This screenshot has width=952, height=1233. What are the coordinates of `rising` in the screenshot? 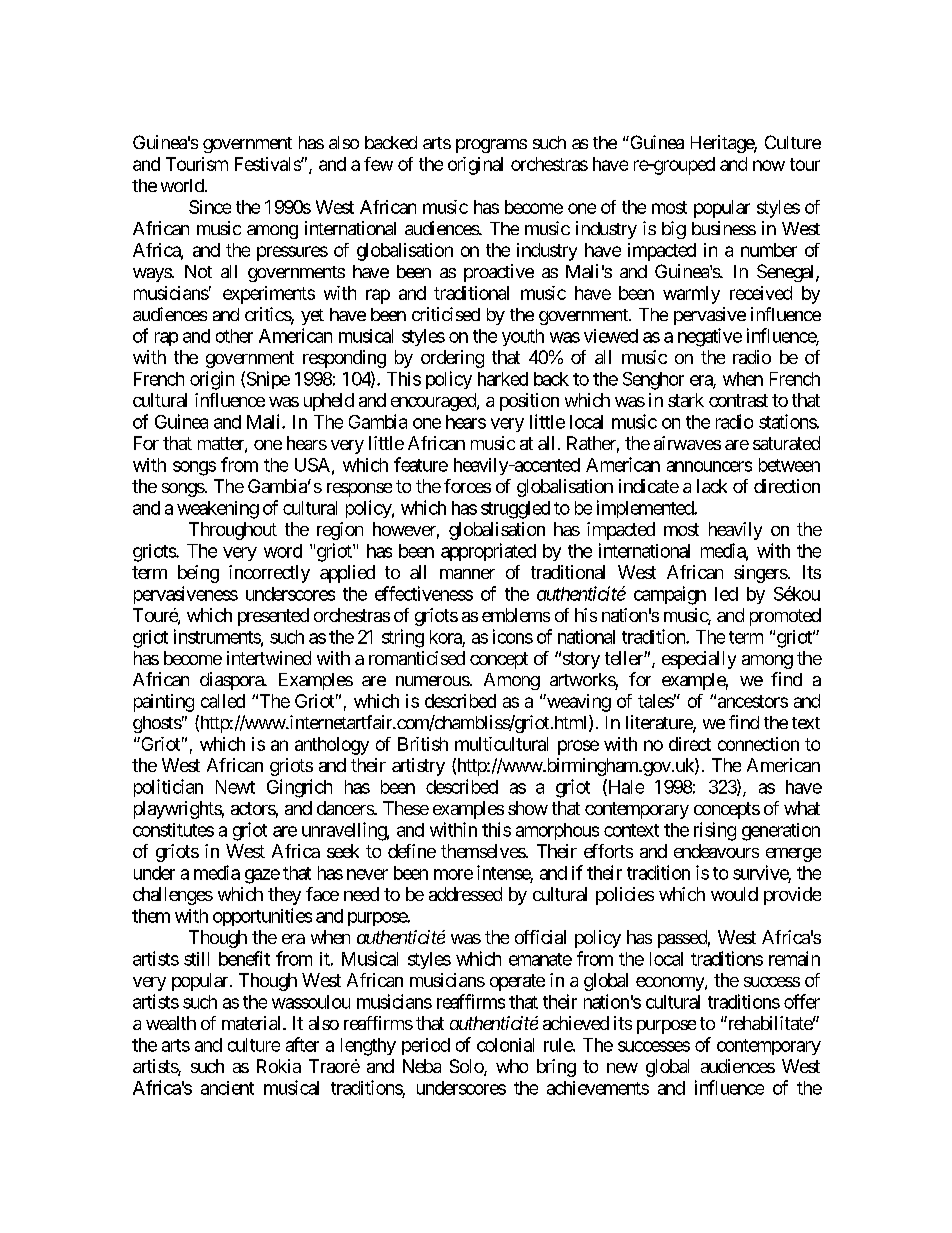 It's located at (715, 831).
